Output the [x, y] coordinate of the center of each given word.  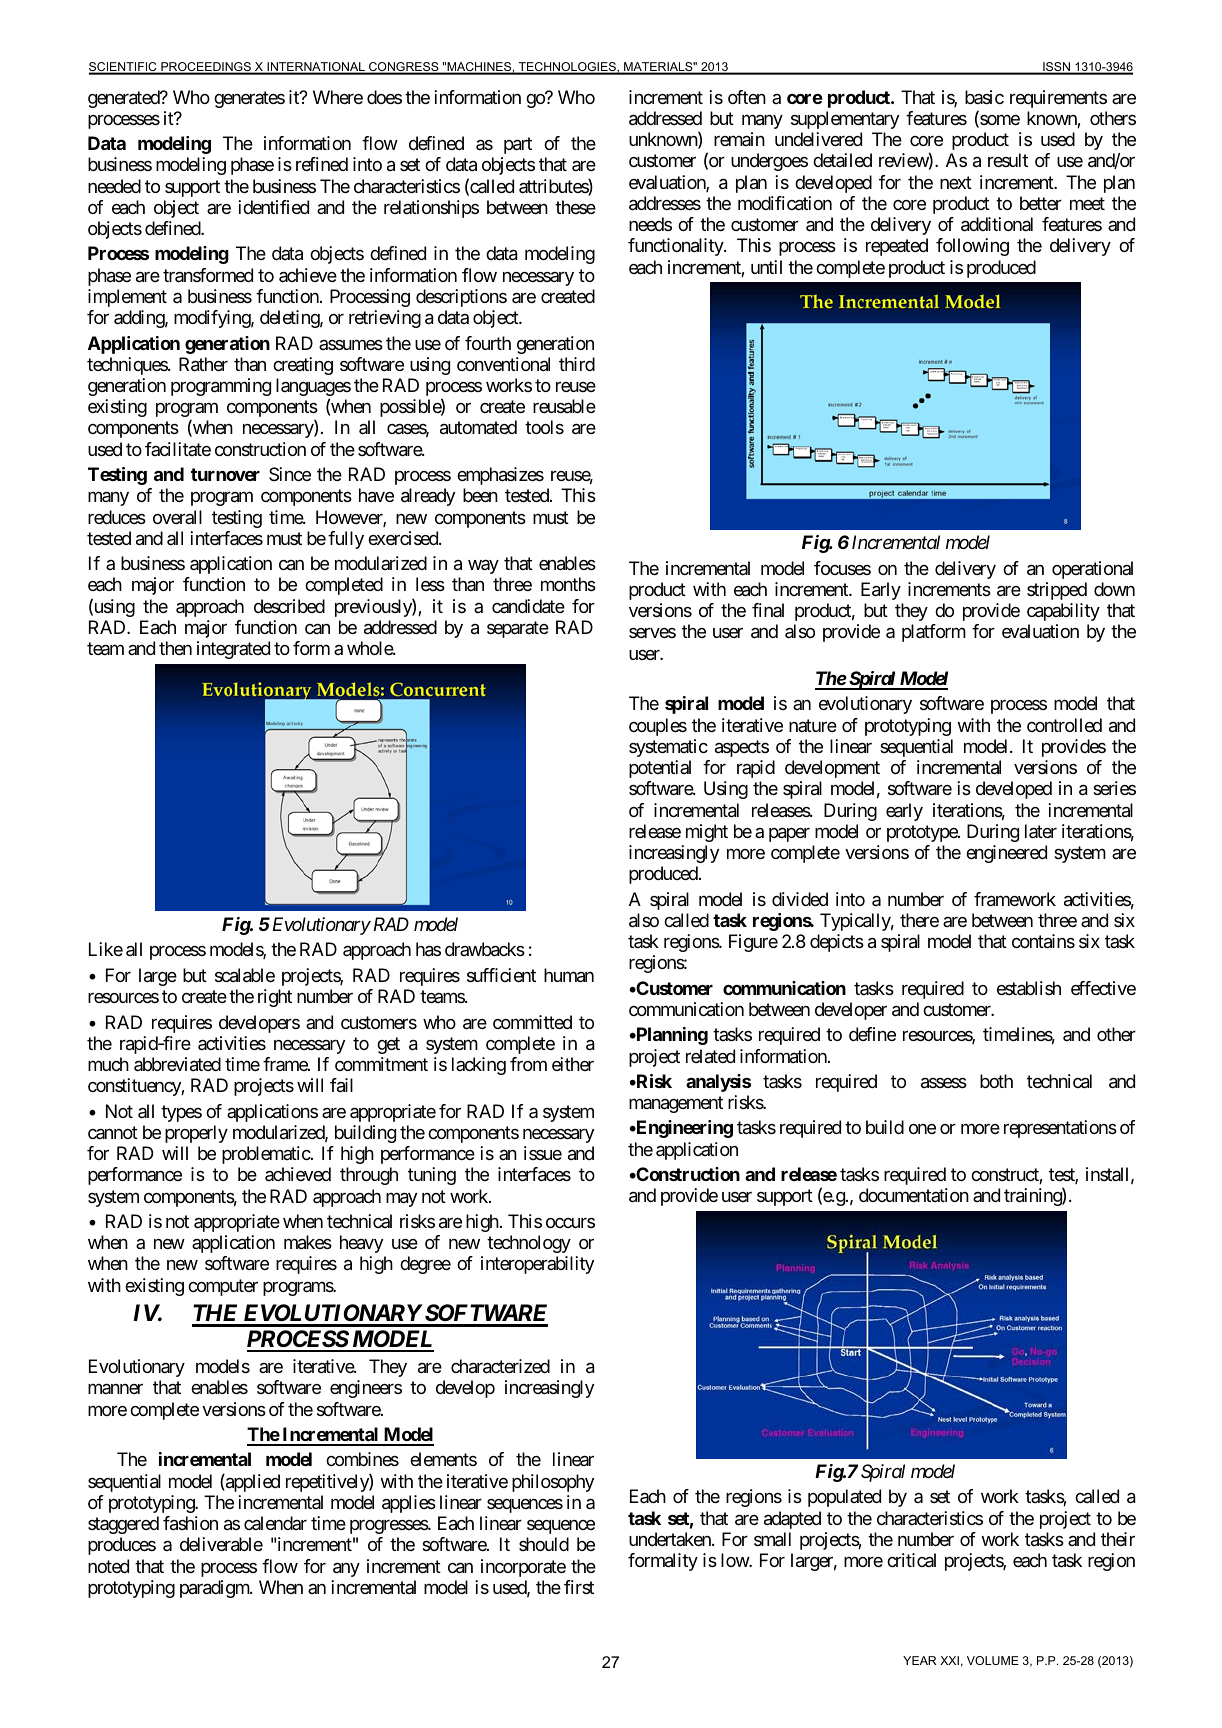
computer [223, 1287]
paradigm [215, 1589]
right [275, 998]
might [707, 833]
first [579, 1587]
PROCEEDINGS [206, 68]
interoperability [537, 1265]
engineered [1006, 854]
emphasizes [500, 476]
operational [1092, 570]
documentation [914, 1195]
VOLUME [993, 1660]
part [518, 145]
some [999, 121]
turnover [225, 474]
